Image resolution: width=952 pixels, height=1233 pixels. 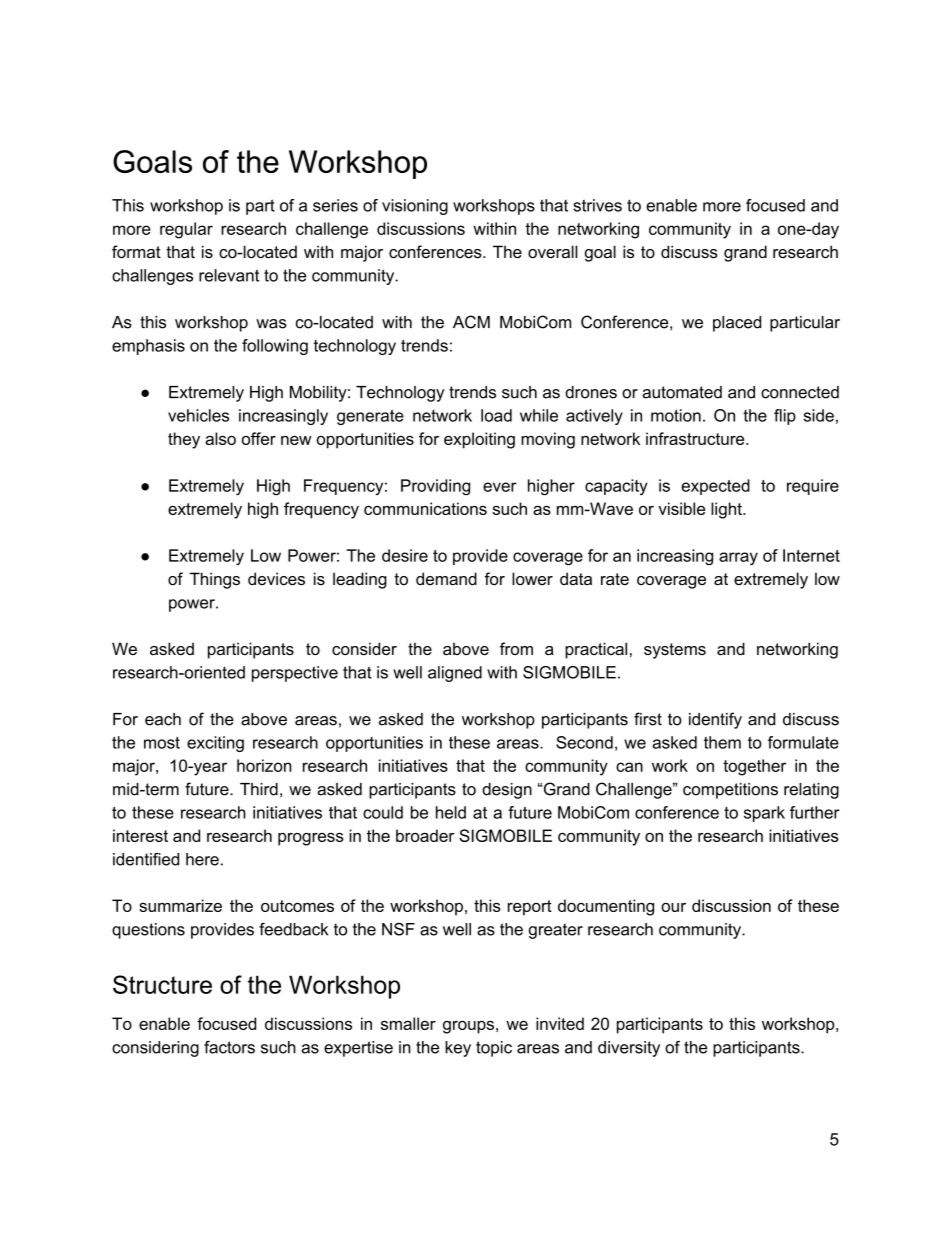 What do you see at coordinates (597, 205) in the screenshot?
I see `strives` at bounding box center [597, 205].
